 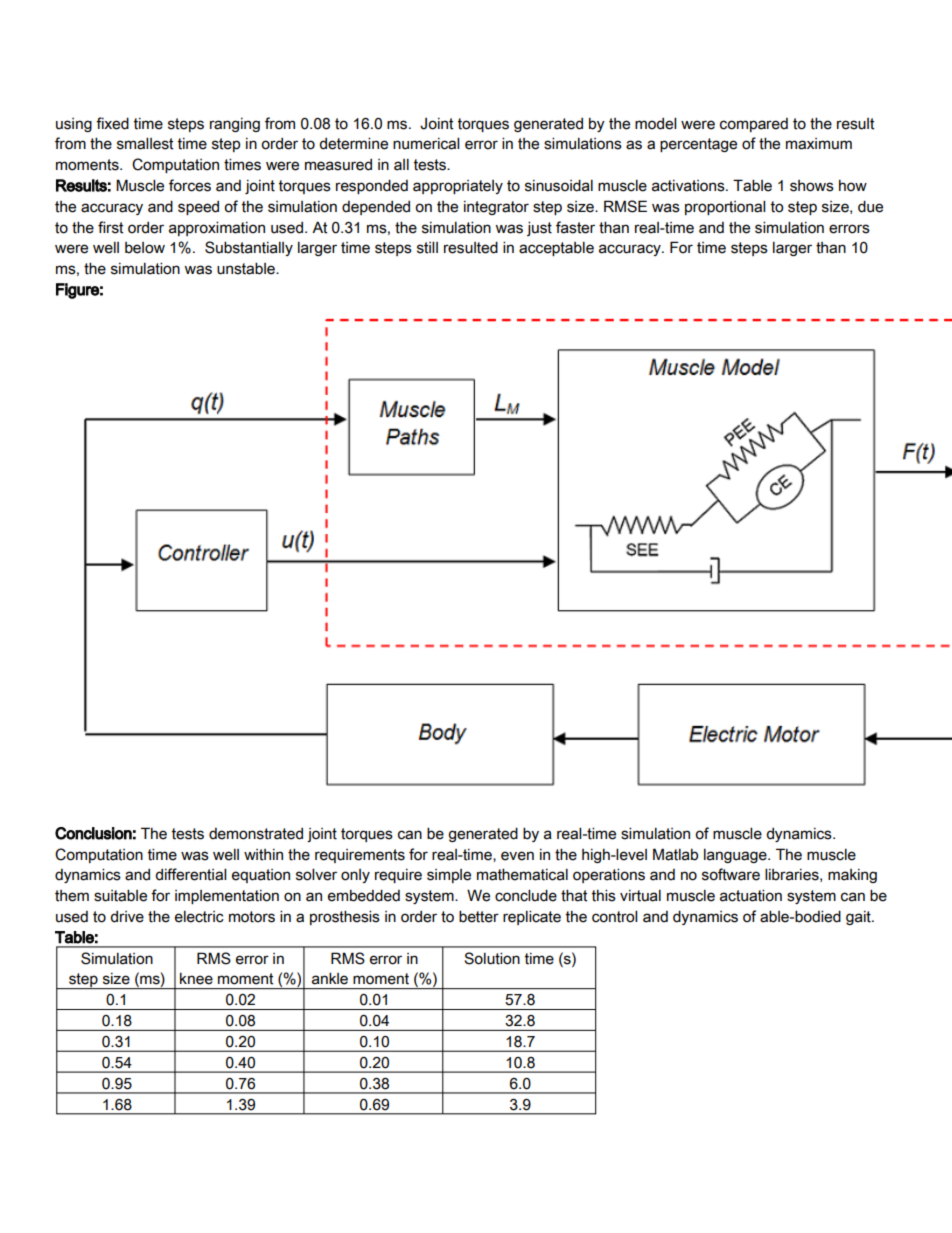 What do you see at coordinates (492, 958) in the page?
I see `Solution` at bounding box center [492, 958].
